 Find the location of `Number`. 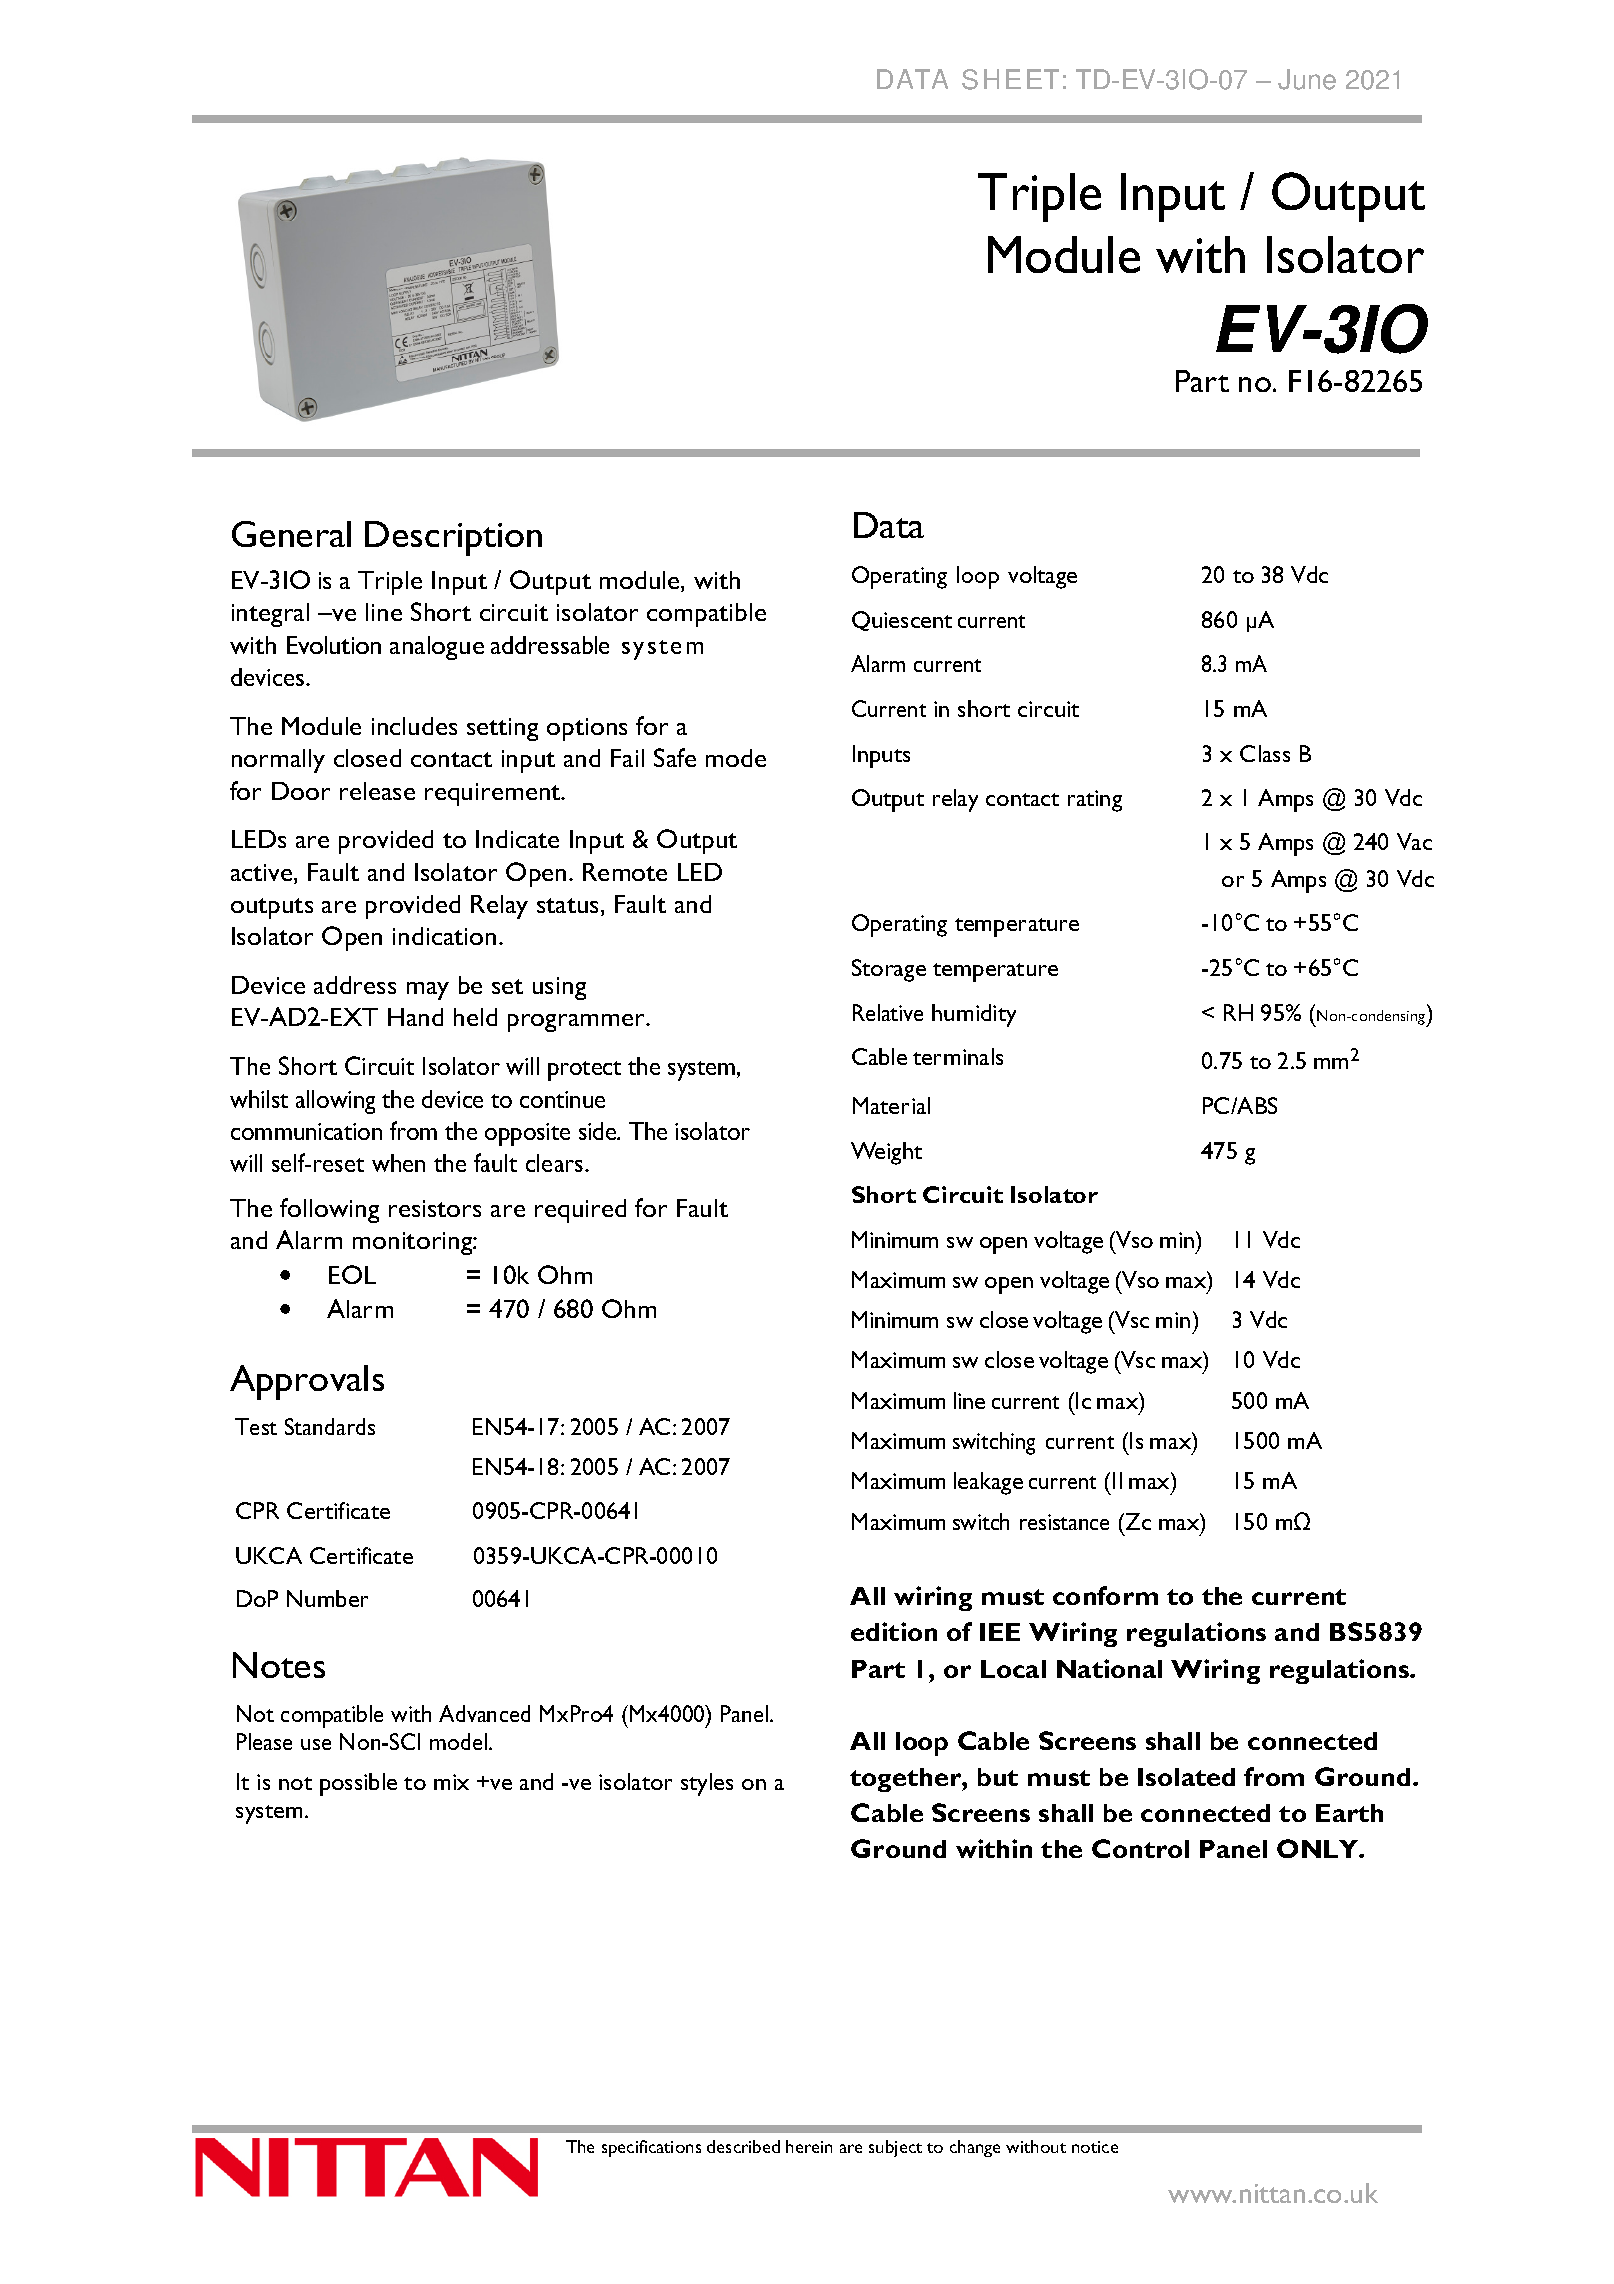

Number is located at coordinates (327, 1598).
